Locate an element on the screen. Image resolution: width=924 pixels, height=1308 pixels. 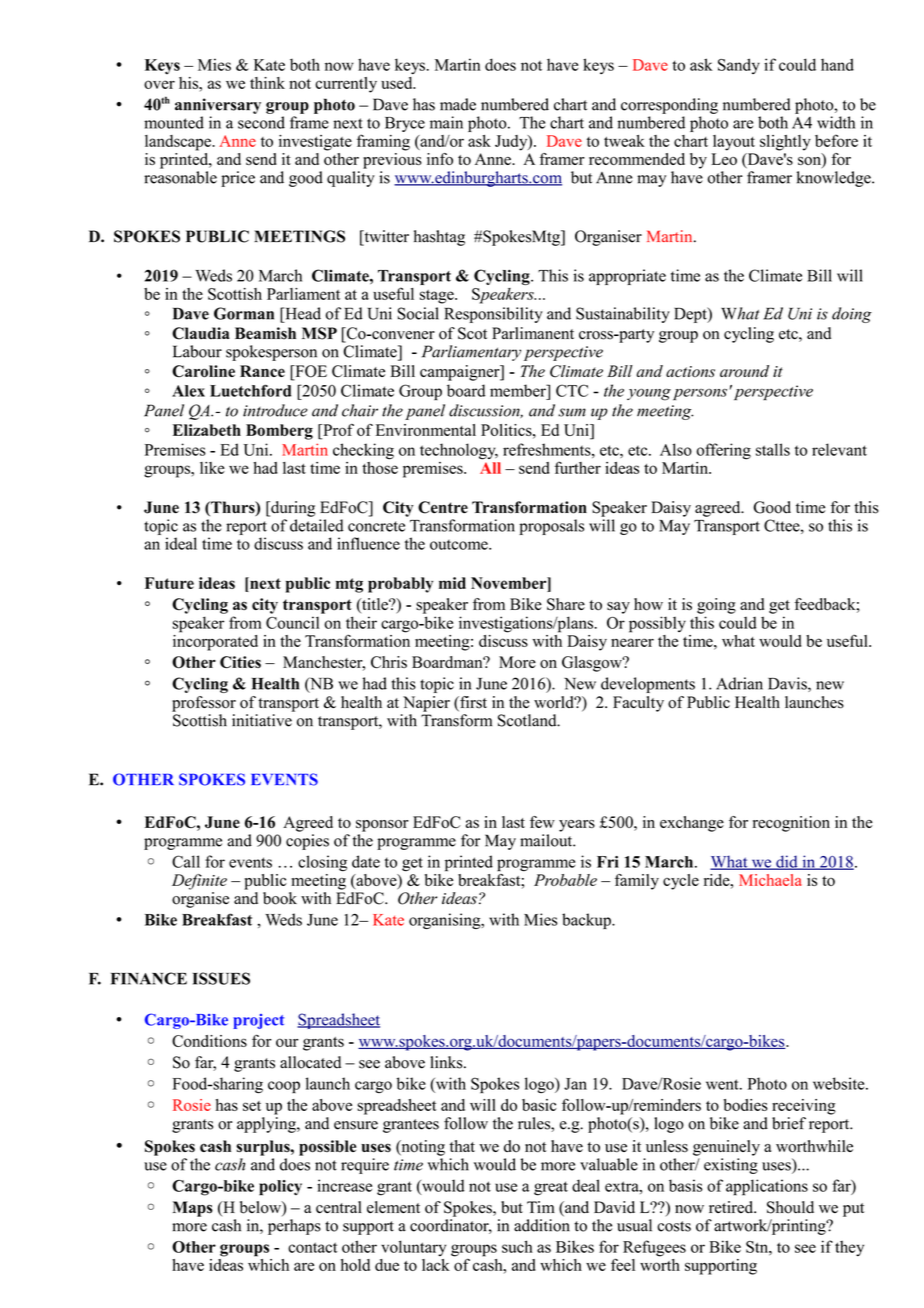
member is located at coordinates (519, 390).
